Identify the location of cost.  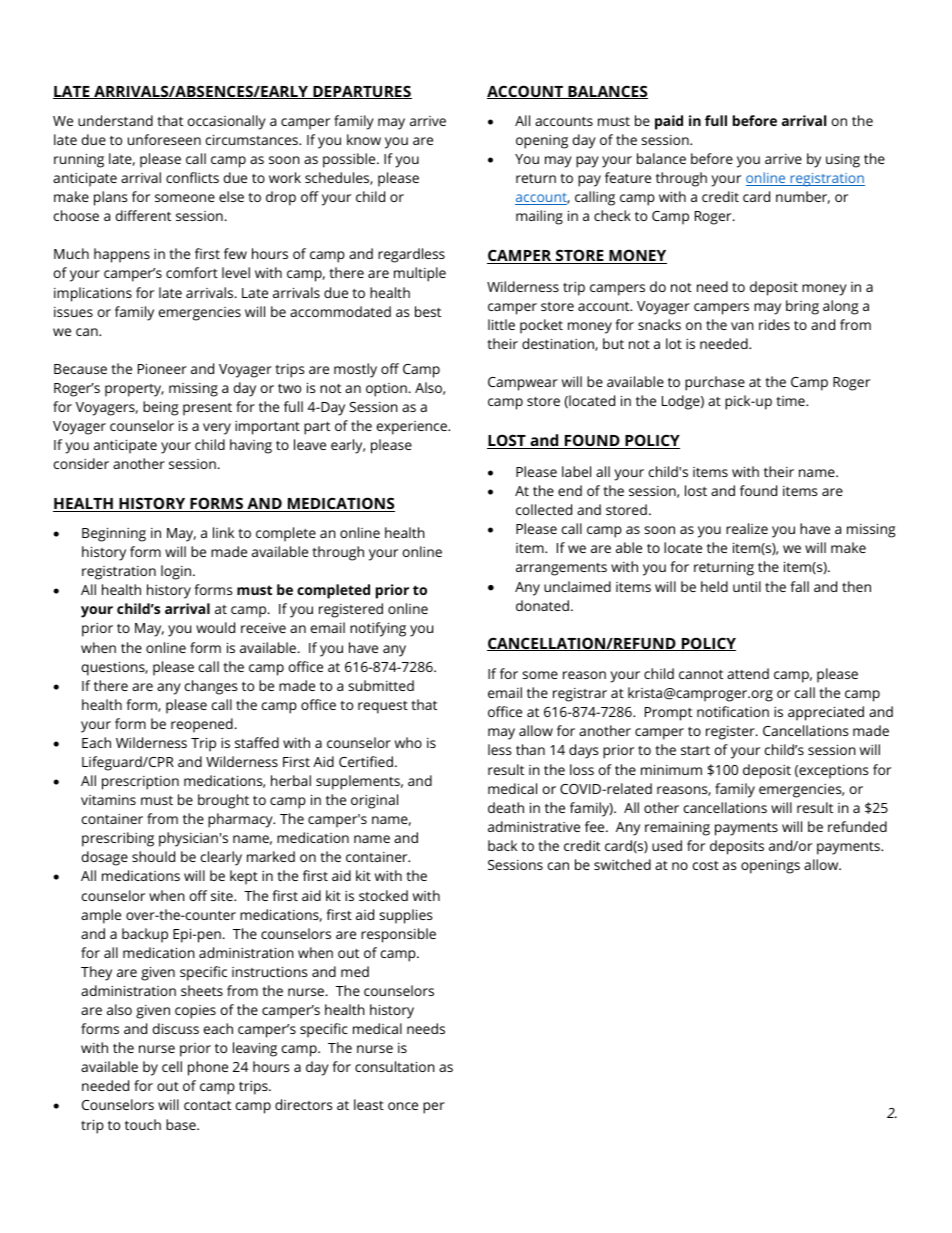
(706, 865).
